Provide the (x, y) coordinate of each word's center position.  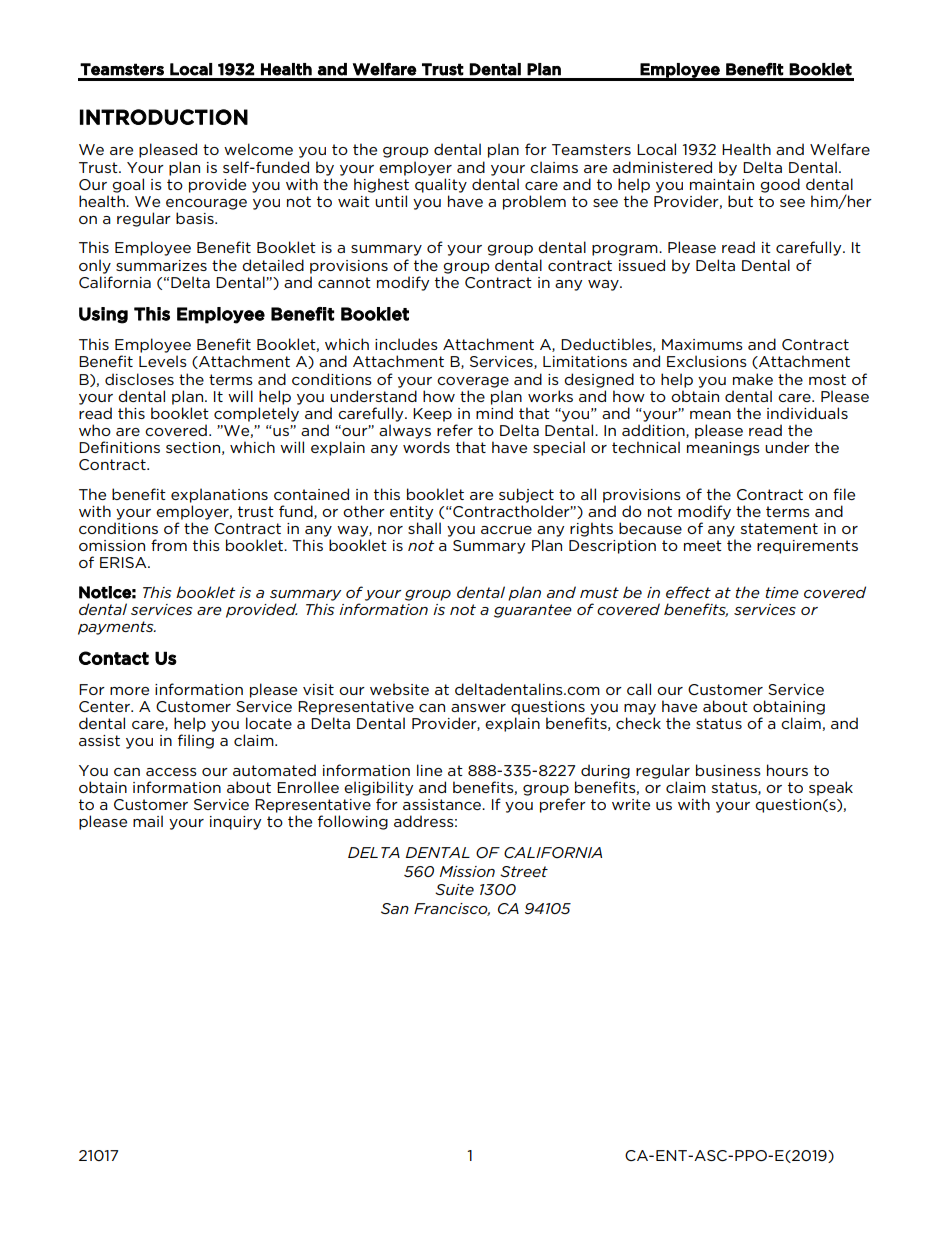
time (782, 592)
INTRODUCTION (164, 117)
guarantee (533, 611)
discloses (139, 379)
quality (441, 185)
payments (117, 628)
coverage (473, 382)
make (753, 379)
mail (148, 821)
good (780, 185)
